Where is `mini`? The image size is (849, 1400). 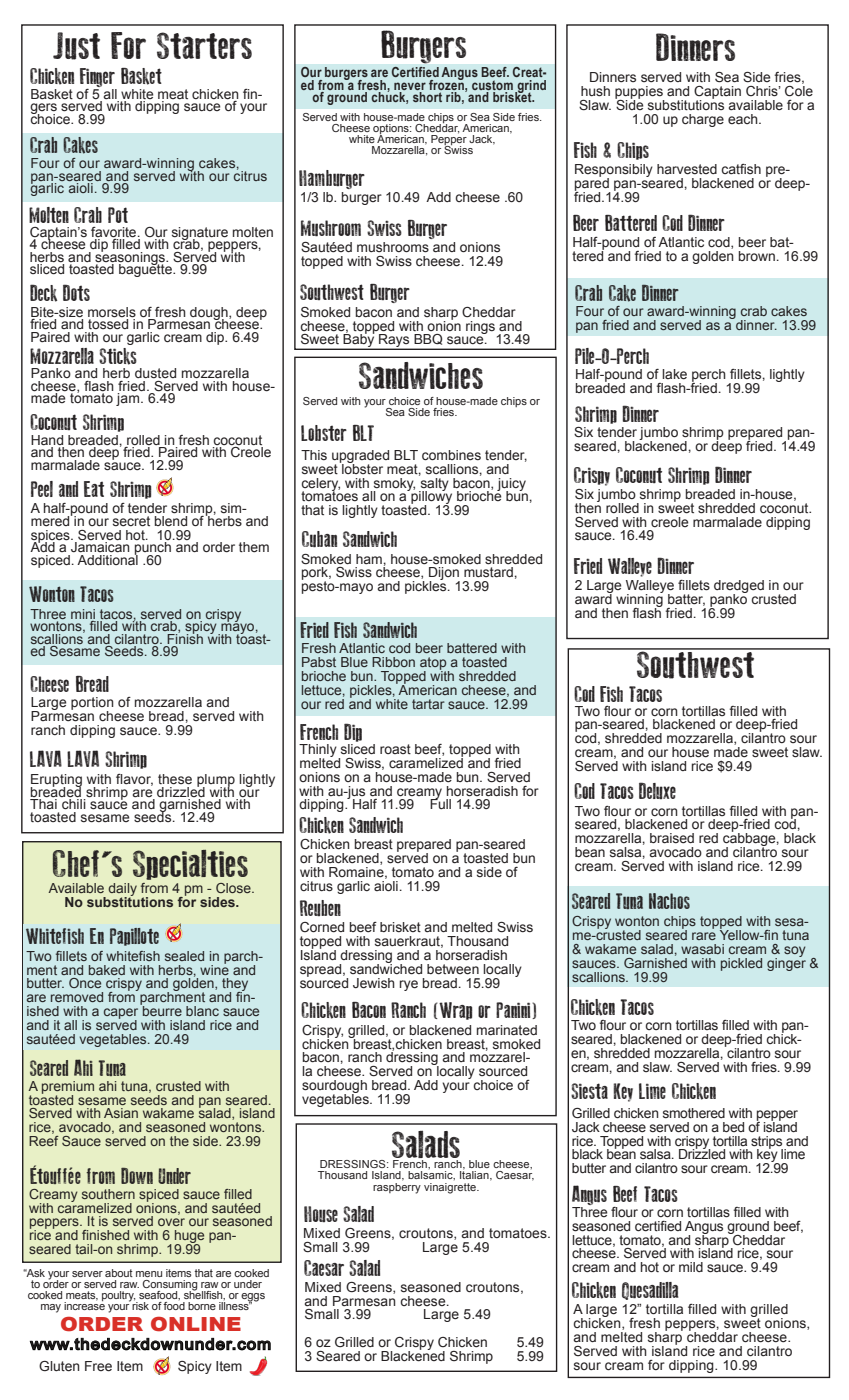 mini is located at coordinates (83, 614).
